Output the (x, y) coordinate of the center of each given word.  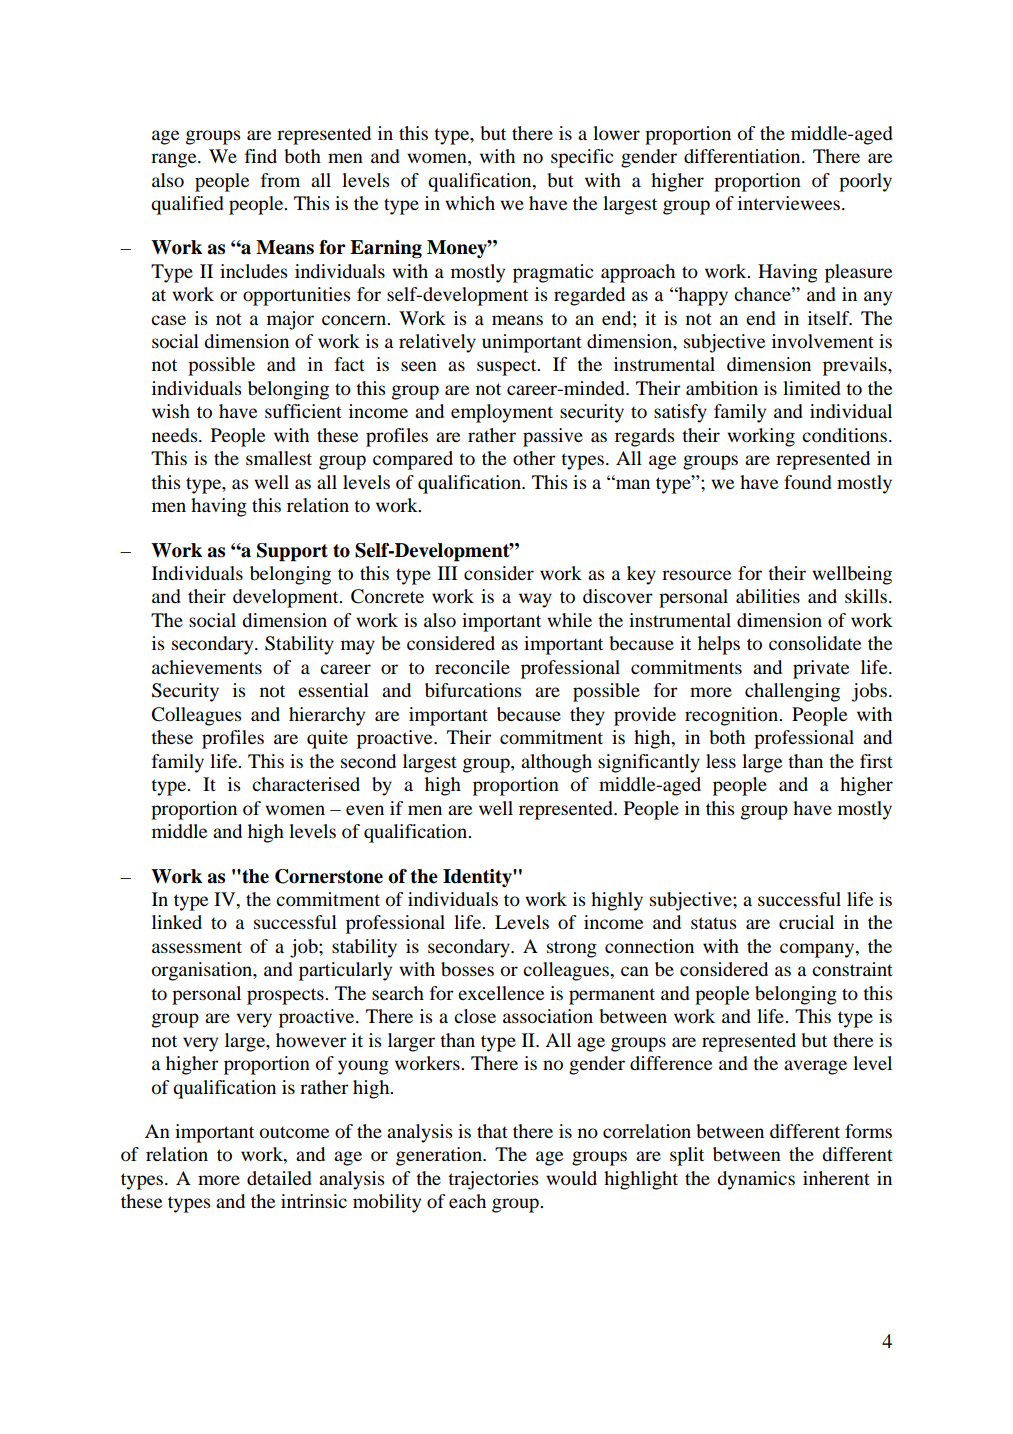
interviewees (790, 203)
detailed (279, 1178)
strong (572, 949)
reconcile (472, 667)
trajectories (493, 1180)
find (261, 156)
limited (812, 388)
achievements (207, 667)
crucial (806, 922)
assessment (197, 947)
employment (502, 413)
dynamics (756, 1180)
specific (582, 158)
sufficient (303, 411)
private (821, 669)
